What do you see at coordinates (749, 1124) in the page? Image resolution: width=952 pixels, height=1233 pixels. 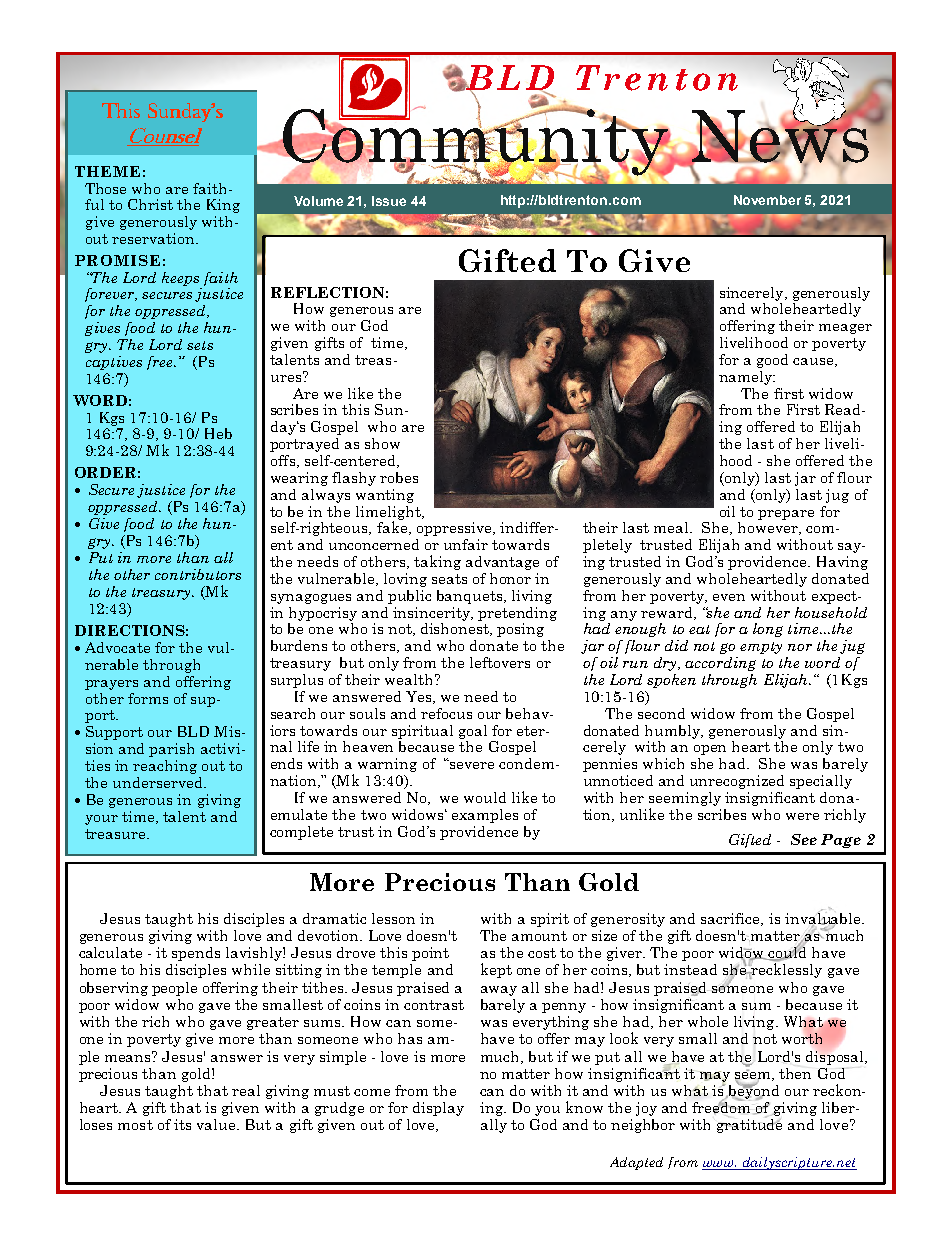 I see `gratitude` at bounding box center [749, 1124].
